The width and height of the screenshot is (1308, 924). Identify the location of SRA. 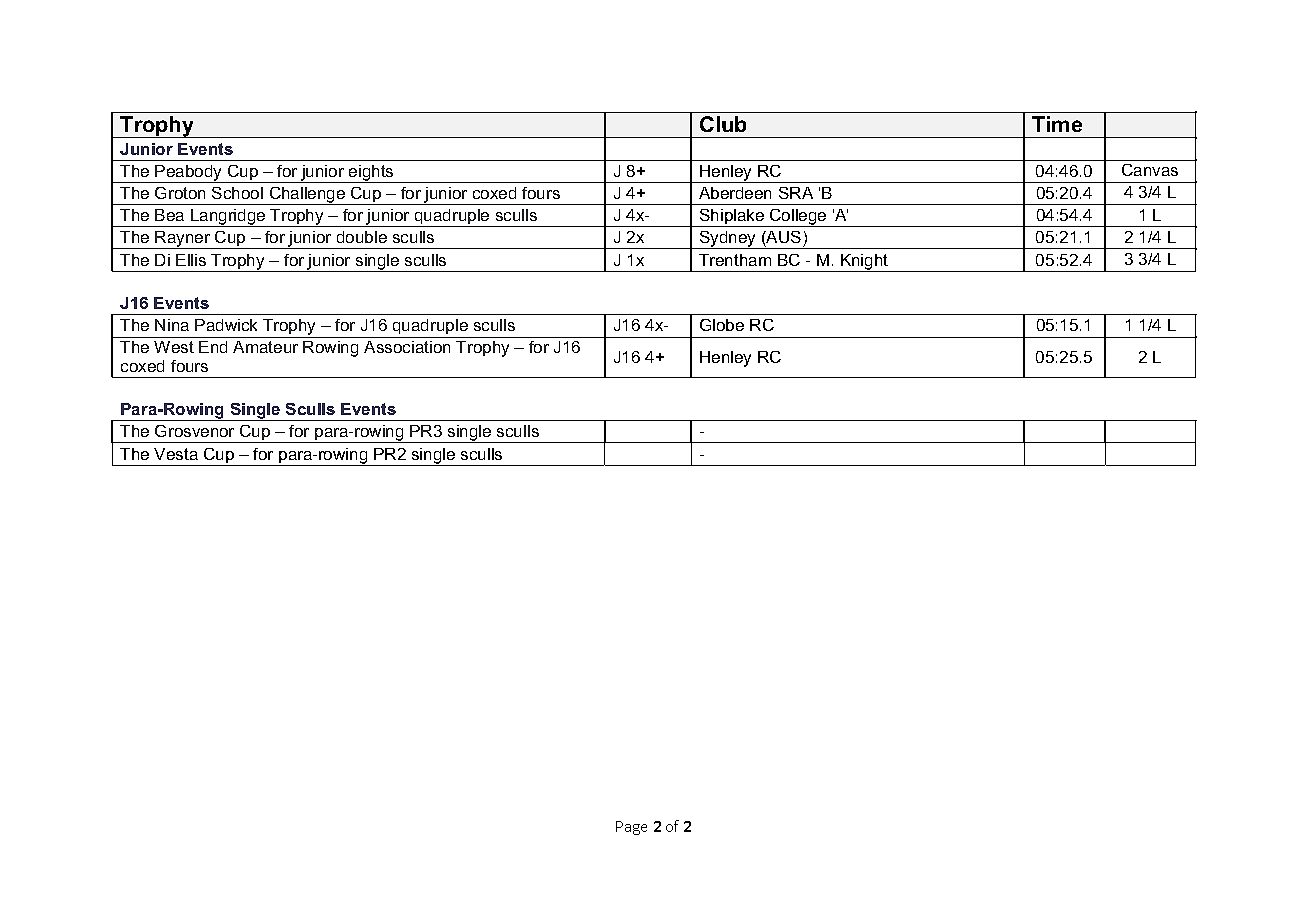
(796, 193).
